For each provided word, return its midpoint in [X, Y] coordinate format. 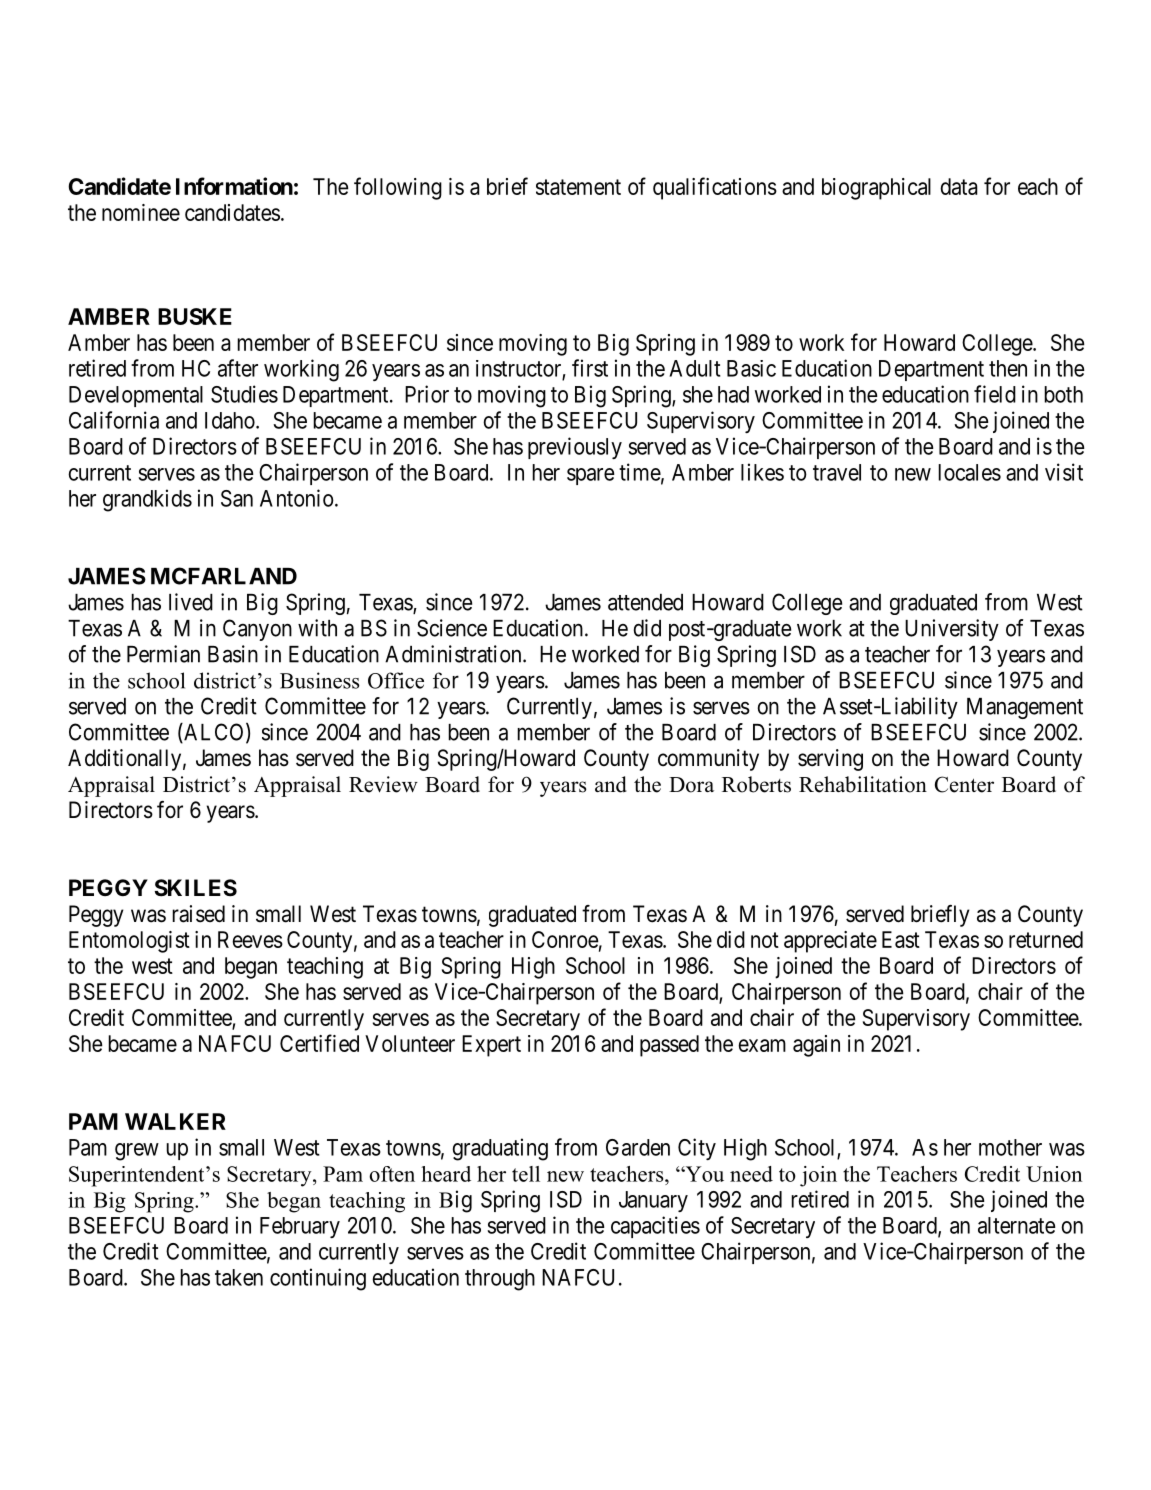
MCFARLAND [224, 576]
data [959, 186]
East [901, 939]
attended [645, 602]
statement [578, 187]
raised [198, 914]
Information [234, 186]
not [765, 940]
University [952, 630]
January [653, 1201]
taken [239, 1277]
